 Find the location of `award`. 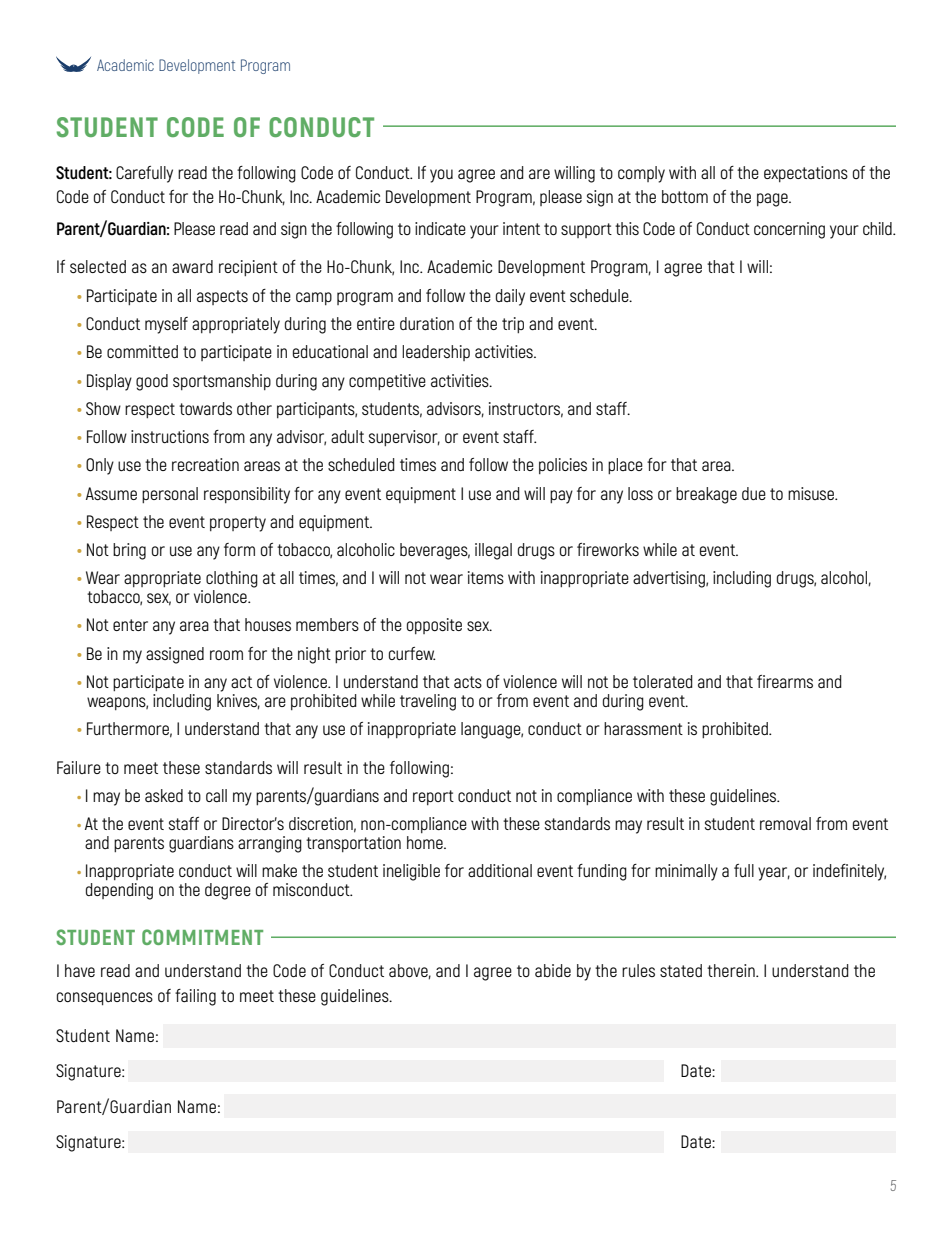

award is located at coordinates (192, 266).
